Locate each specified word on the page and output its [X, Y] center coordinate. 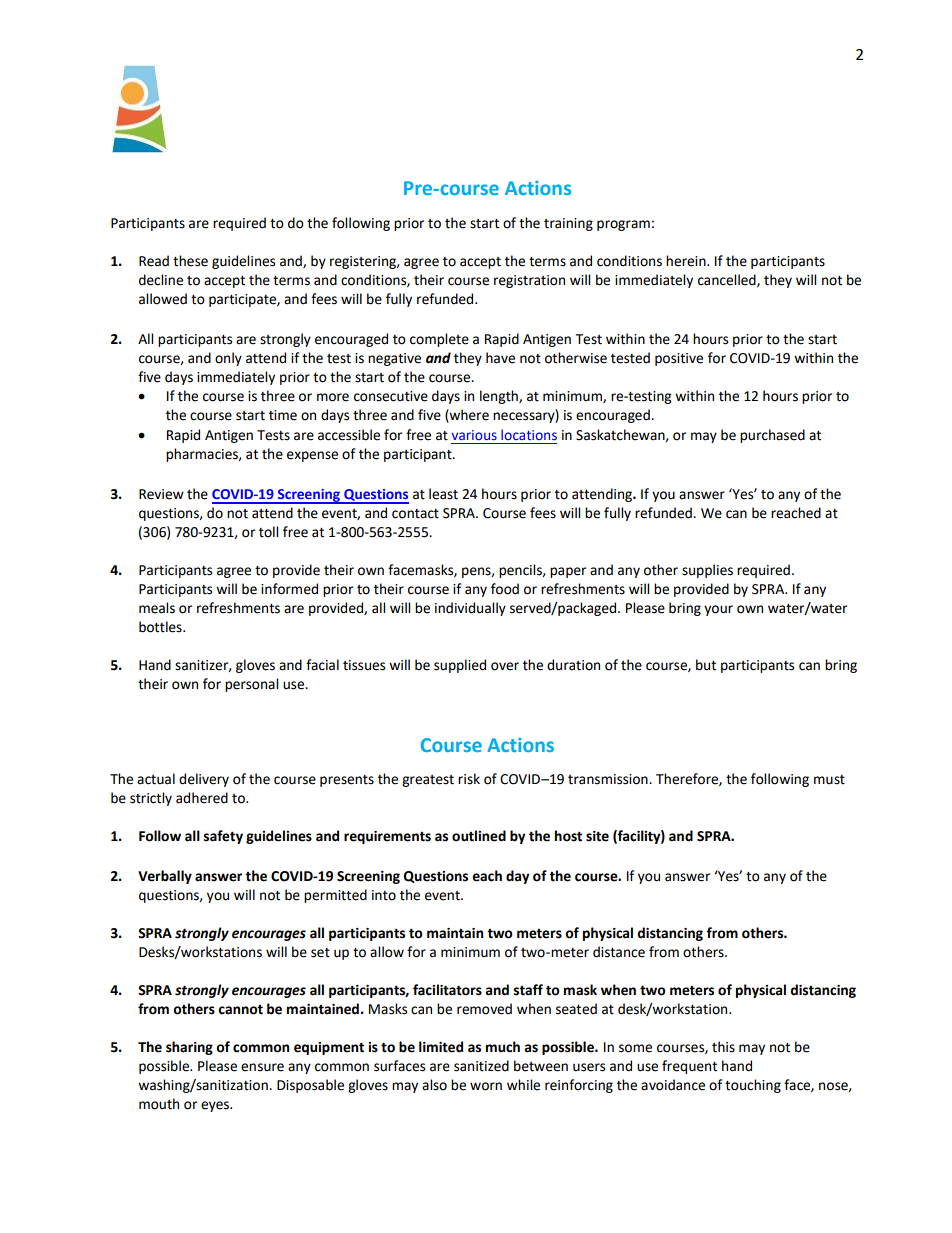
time [283, 415]
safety [223, 837]
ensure [262, 1067]
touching [753, 1086]
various [474, 435]
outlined [479, 836]
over [505, 666]
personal [251, 685]
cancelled [728, 280]
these [190, 261]
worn [486, 1086]
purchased [772, 436]
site [597, 836]
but [706, 665]
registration [529, 281]
